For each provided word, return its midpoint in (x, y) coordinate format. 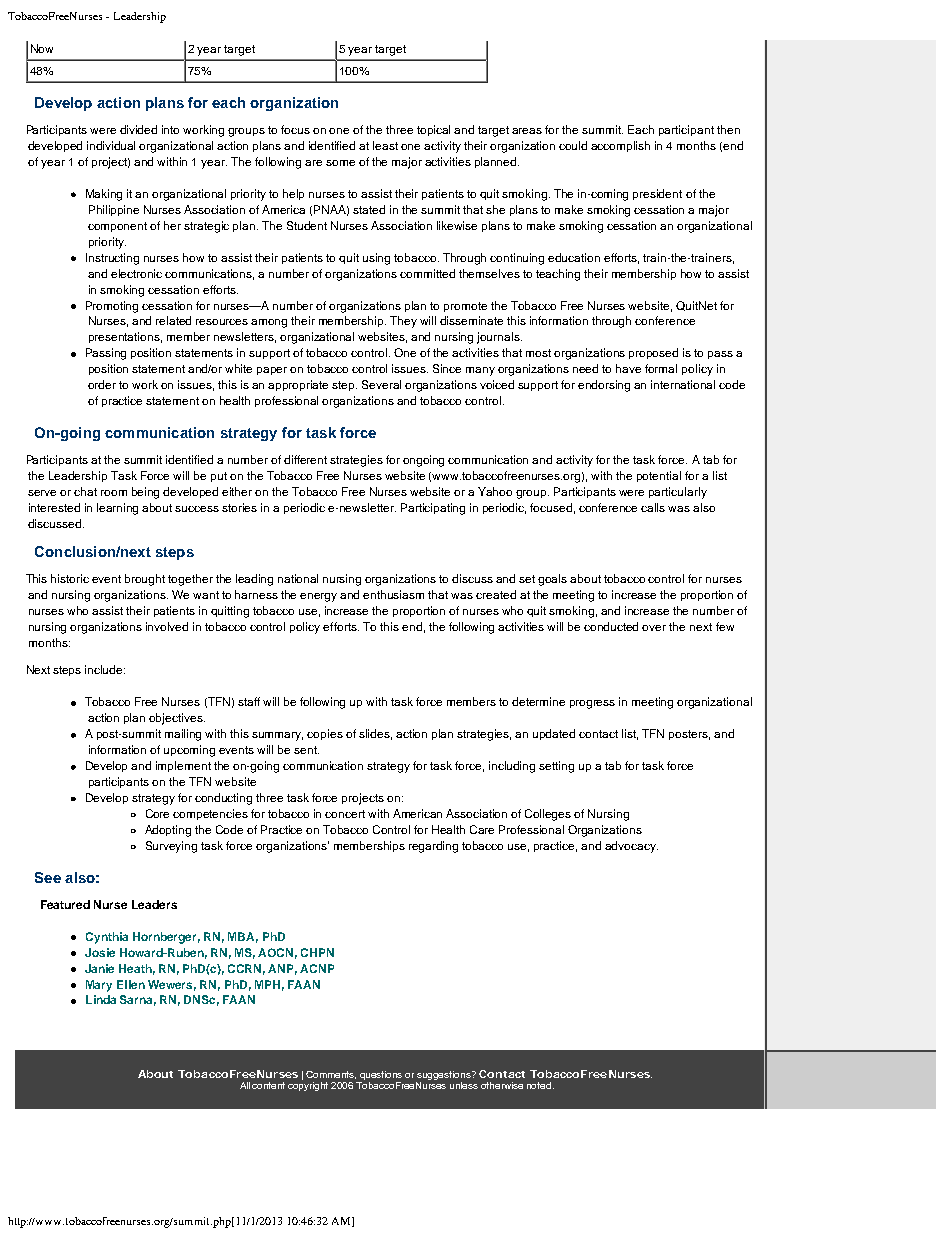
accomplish (620, 146)
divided (138, 129)
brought (145, 580)
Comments (331, 1075)
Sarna (138, 1000)
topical (433, 130)
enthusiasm (393, 594)
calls (653, 507)
